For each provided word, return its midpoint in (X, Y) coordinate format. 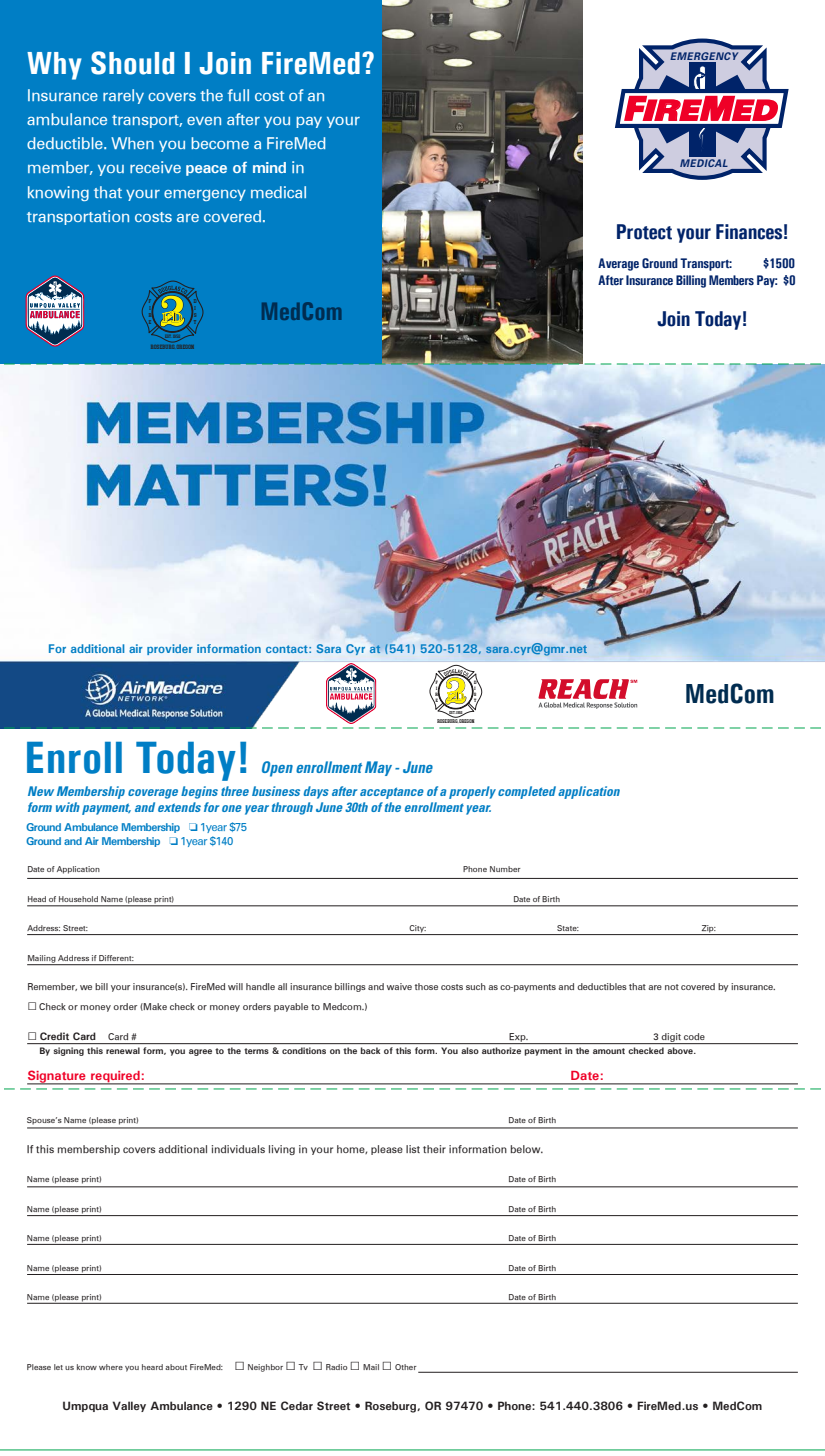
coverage (153, 794)
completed (527, 792)
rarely (123, 96)
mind (269, 167)
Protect (644, 232)
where (111, 1367)
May (378, 768)
